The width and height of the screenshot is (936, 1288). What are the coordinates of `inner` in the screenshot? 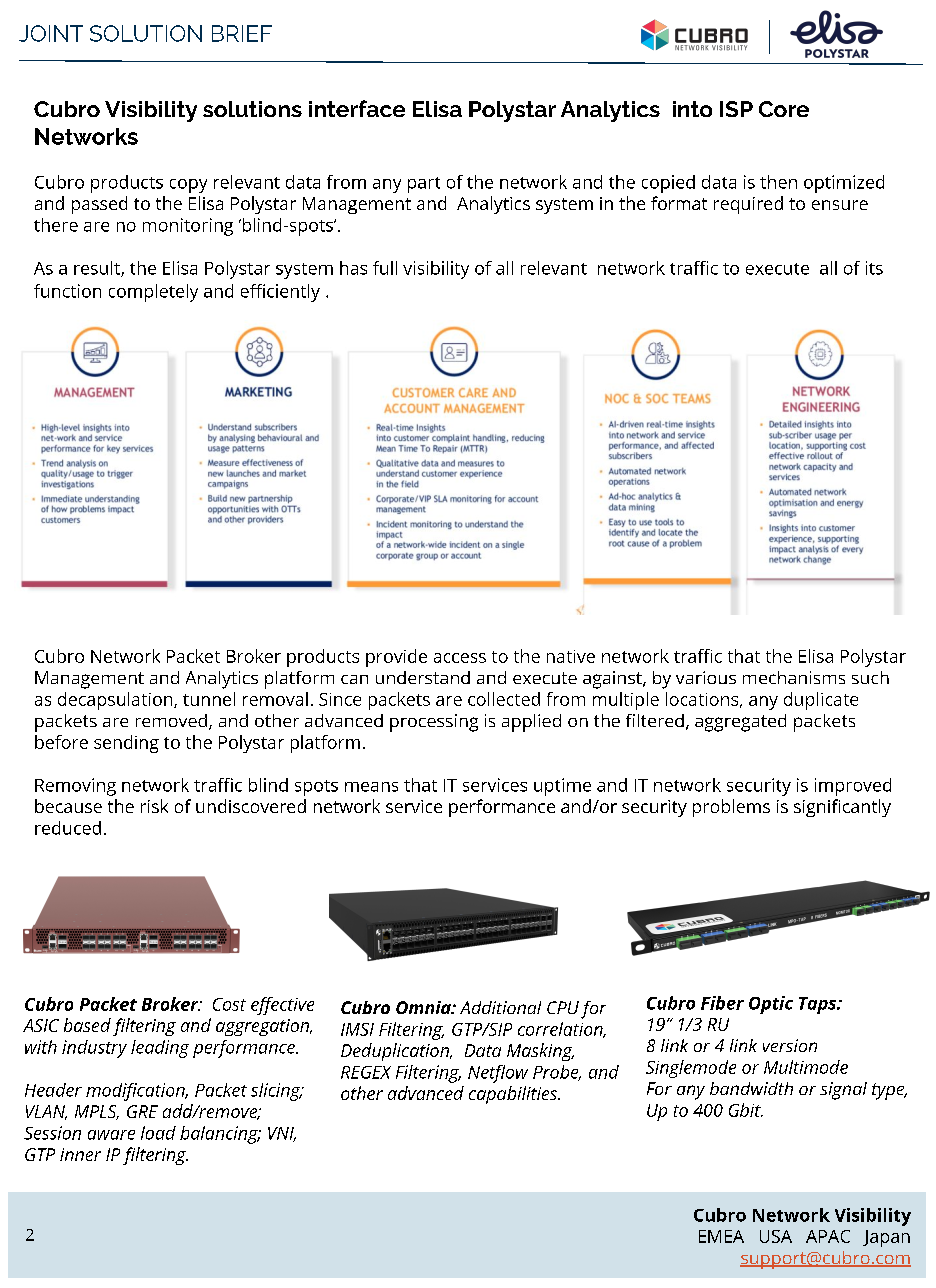 It's located at (80, 1154).
